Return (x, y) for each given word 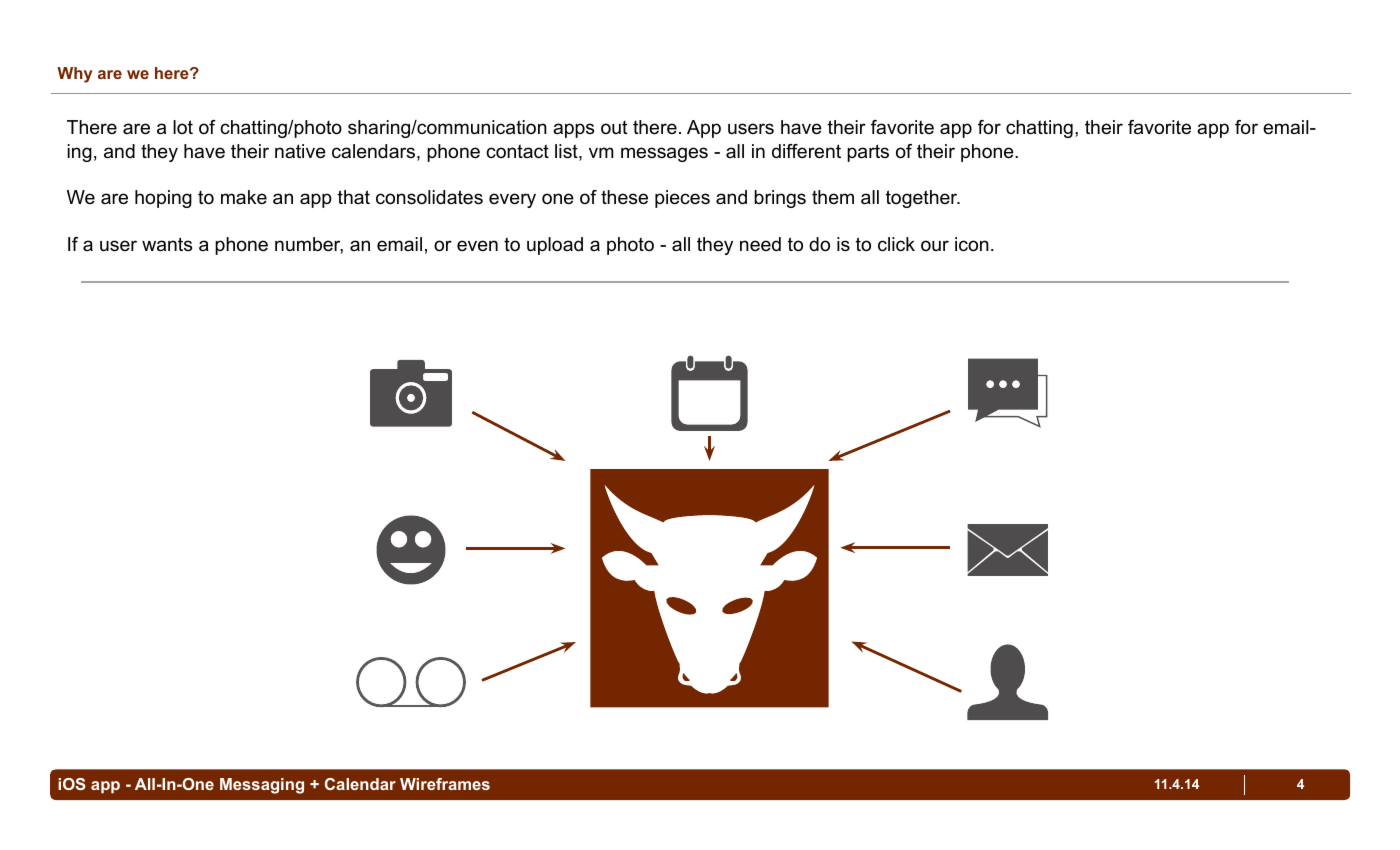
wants (167, 244)
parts (868, 153)
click (896, 244)
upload (555, 246)
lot (183, 127)
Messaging (262, 786)
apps (573, 130)
